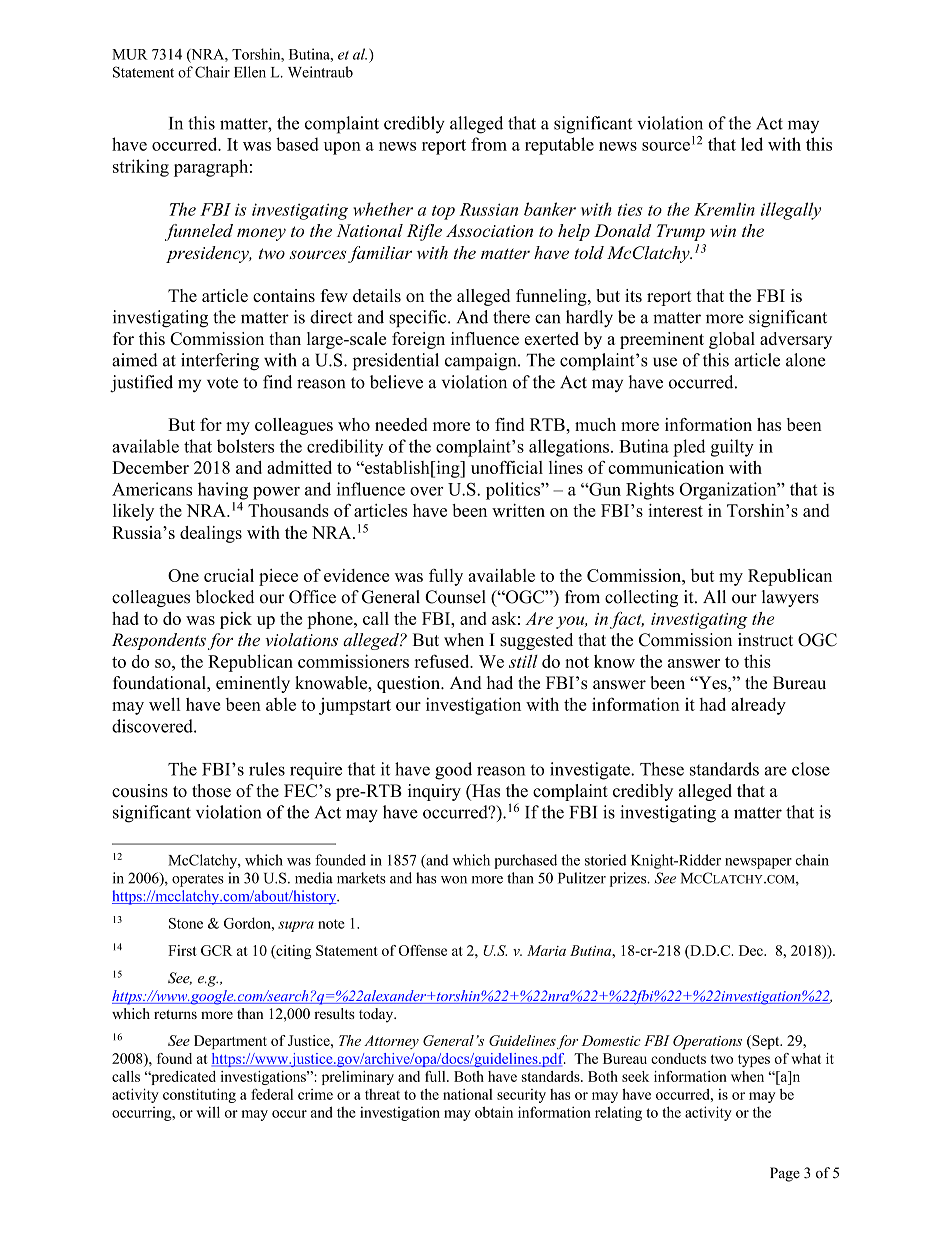 This document has height=1233, width=952. I want to click on top, so click(443, 212).
